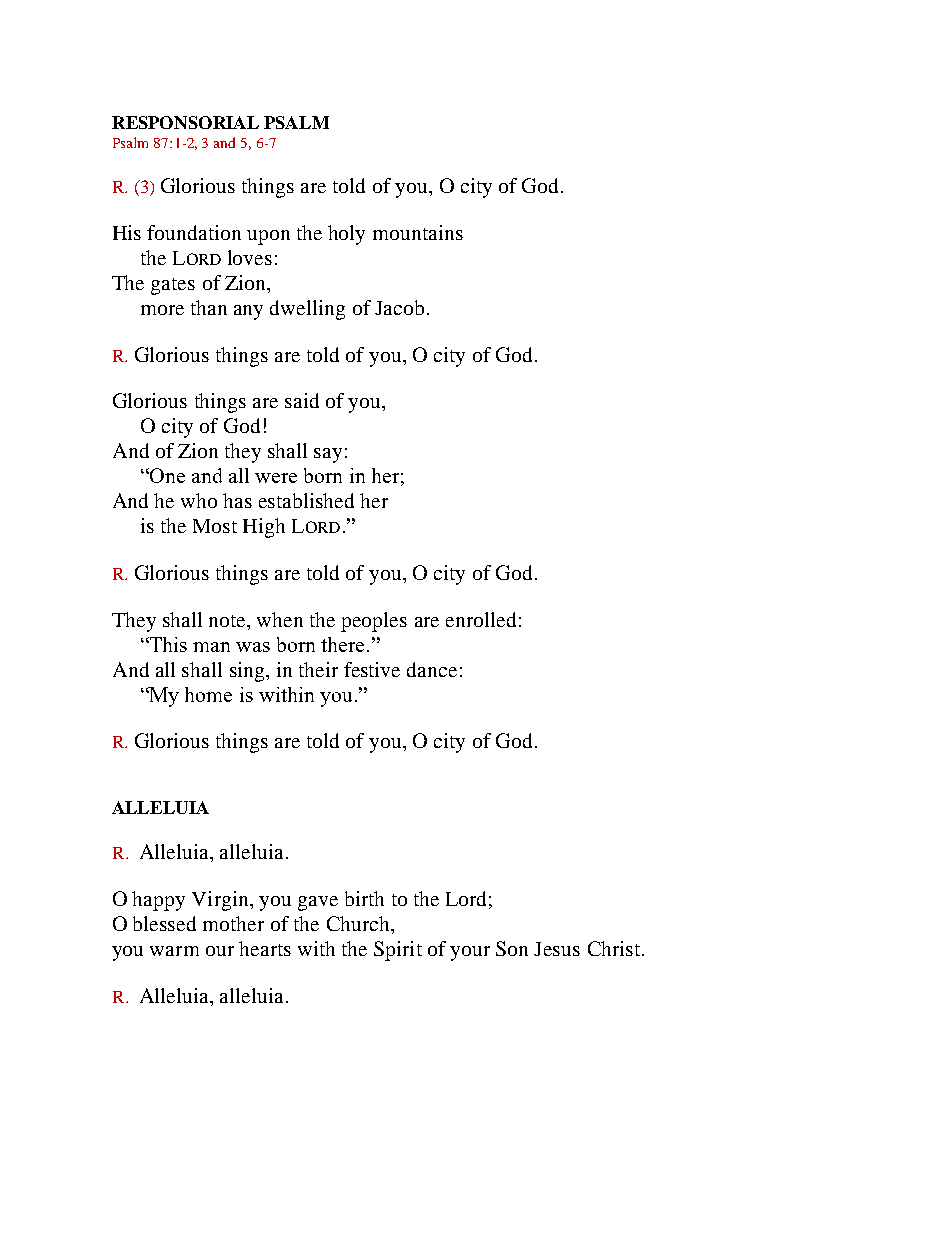 This screenshot has width=952, height=1233. Describe the element at coordinates (399, 307) in the screenshot. I see `Jacob` at that location.
